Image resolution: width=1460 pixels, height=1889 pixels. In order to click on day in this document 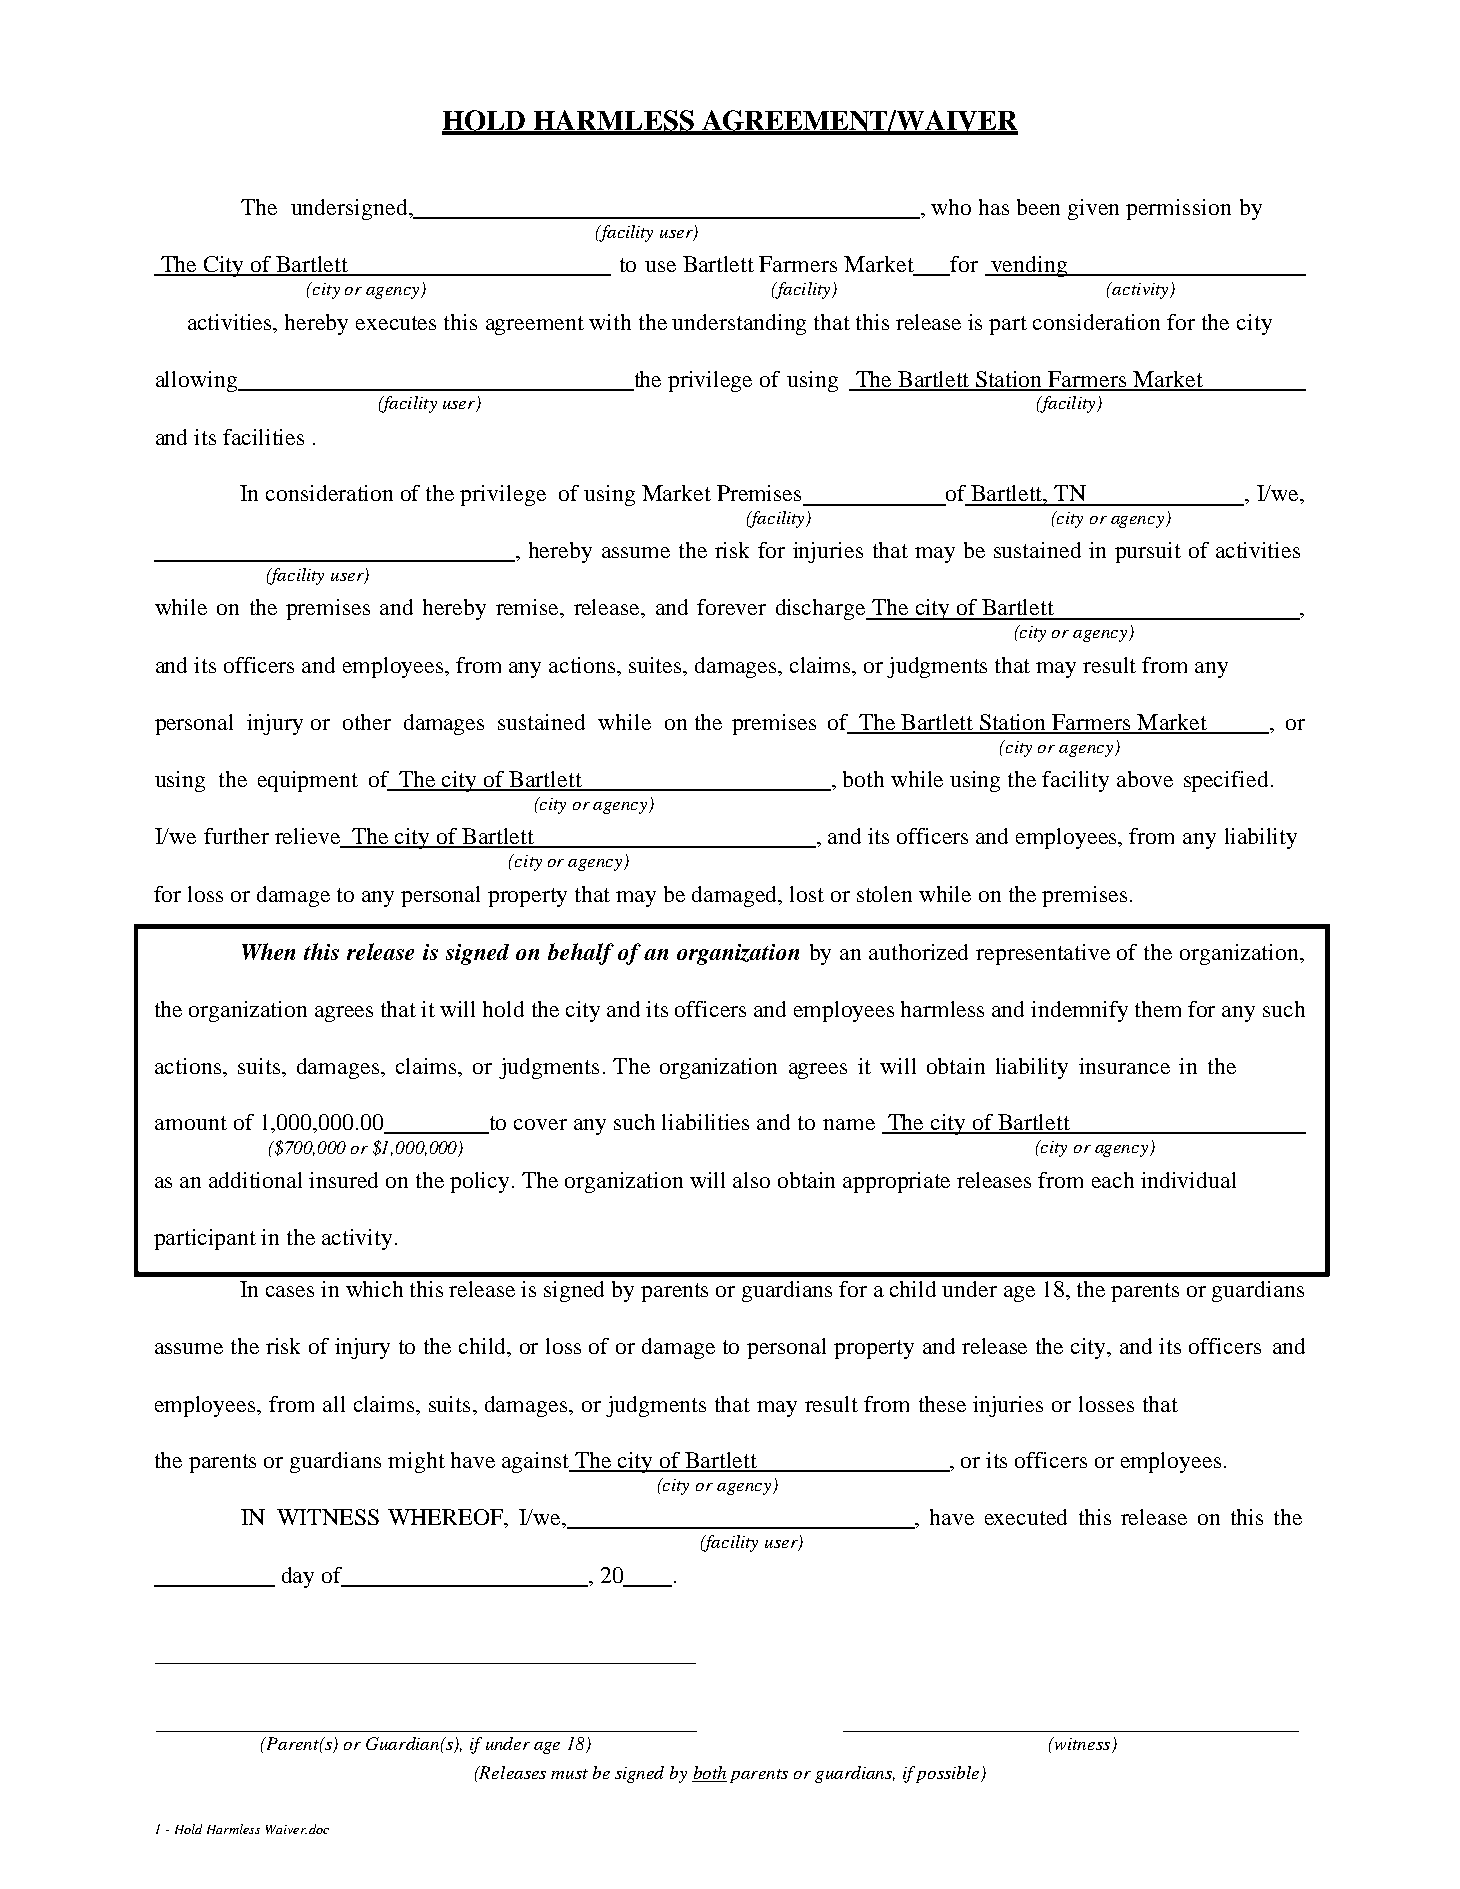, I will do `click(298, 1577)`.
